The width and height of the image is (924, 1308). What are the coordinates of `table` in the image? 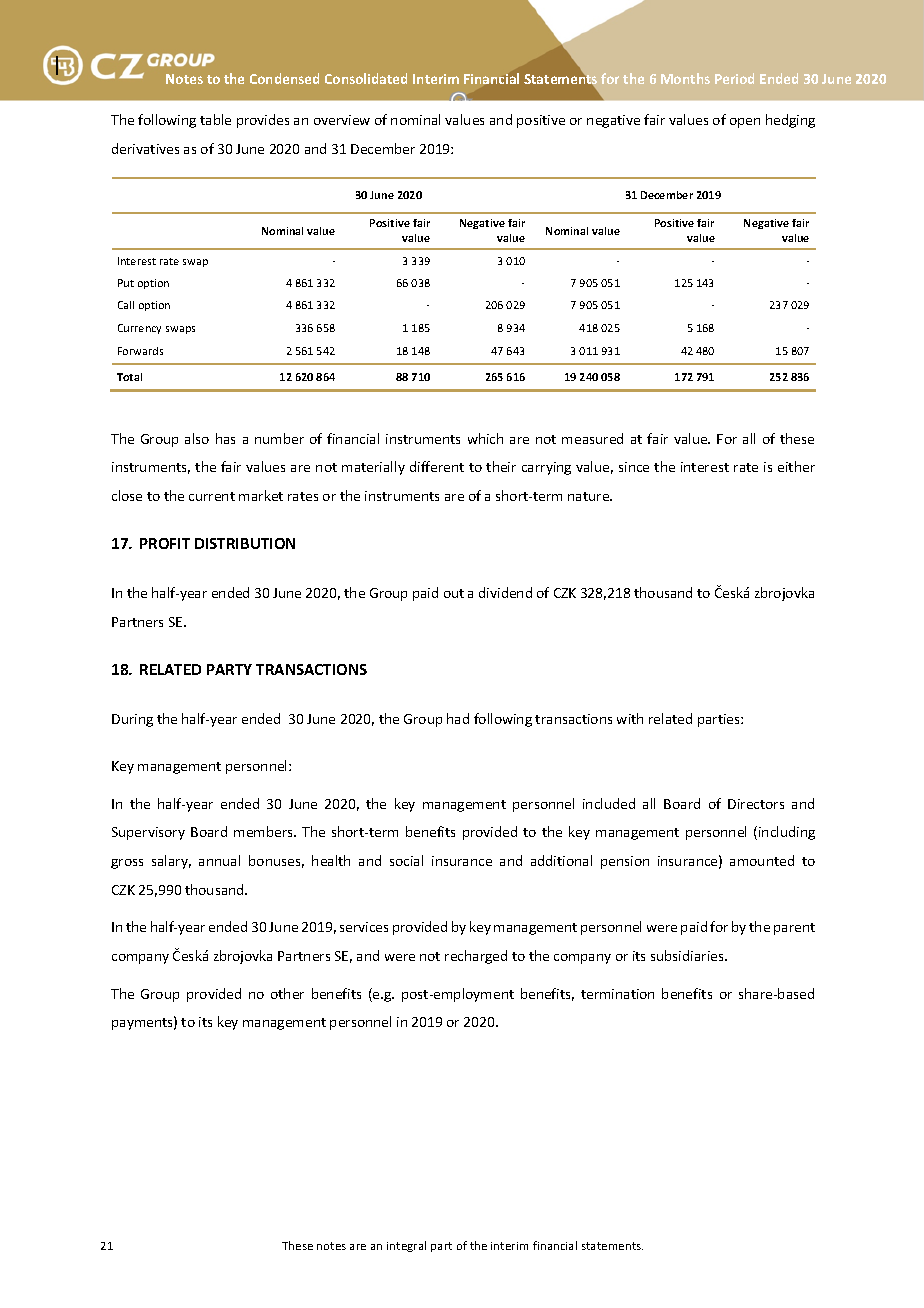 It's located at (215, 119).
